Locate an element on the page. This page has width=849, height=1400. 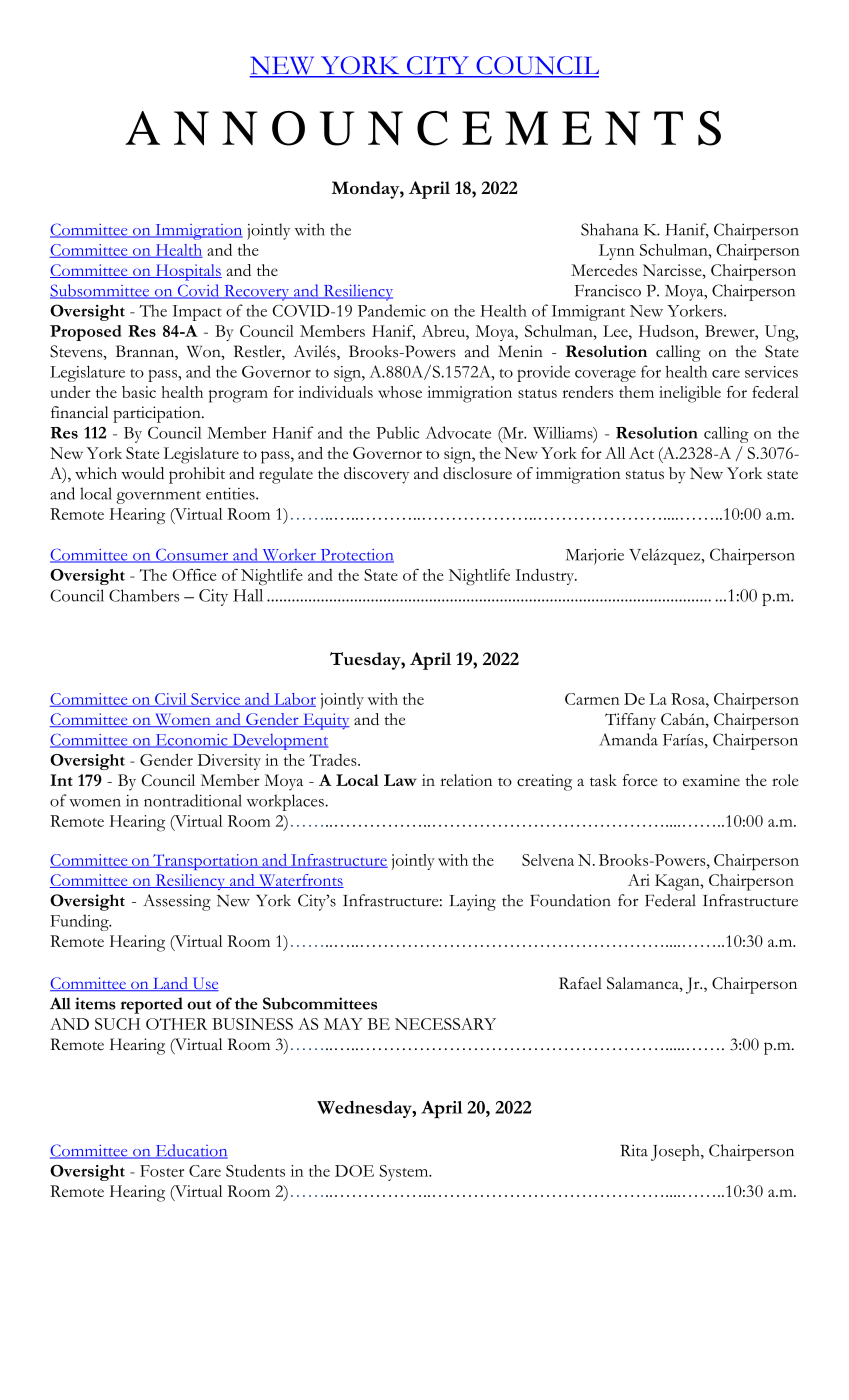
Hospitals is located at coordinates (187, 272).
